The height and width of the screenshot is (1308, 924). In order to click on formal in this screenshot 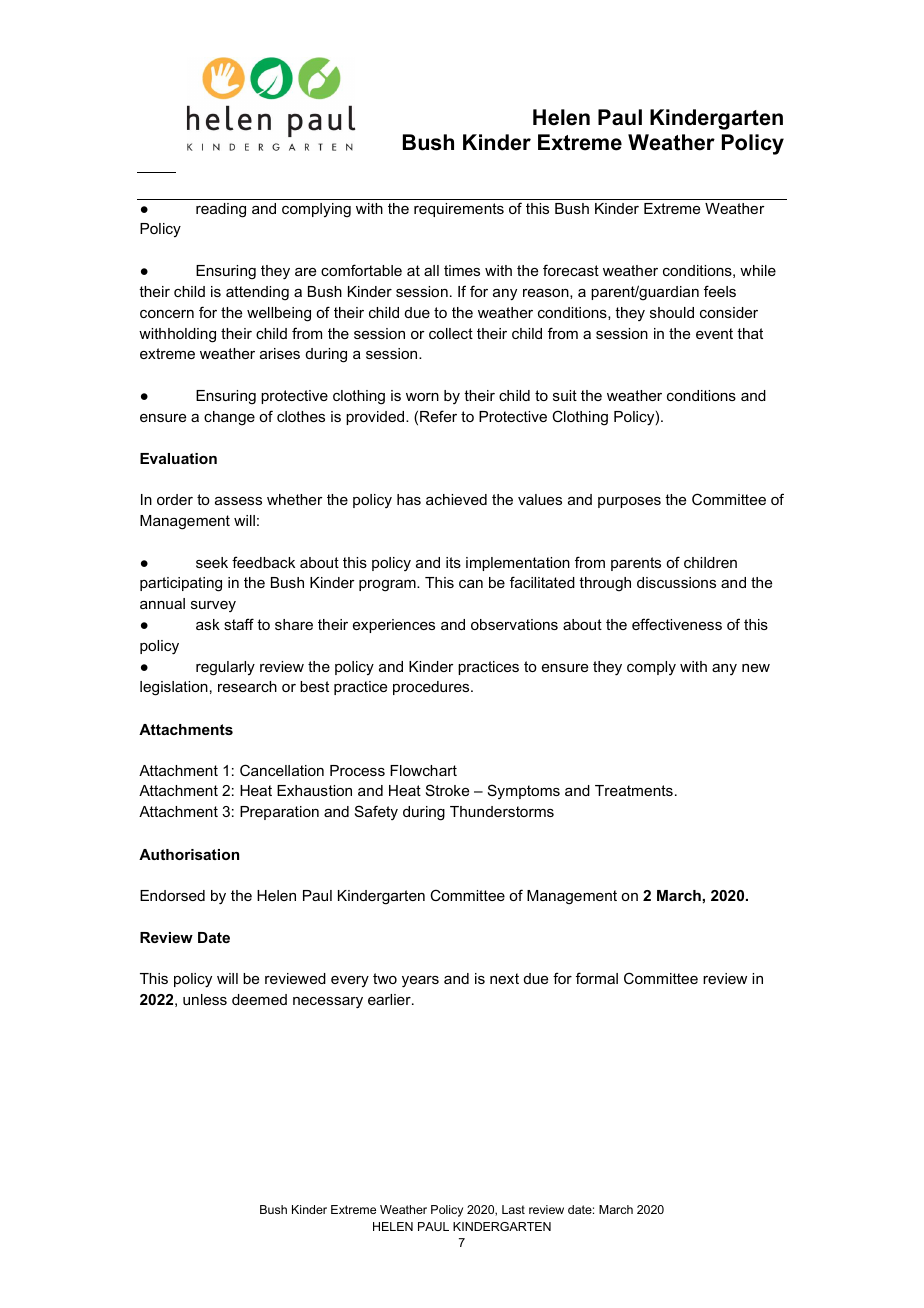, I will do `click(597, 978)`.
